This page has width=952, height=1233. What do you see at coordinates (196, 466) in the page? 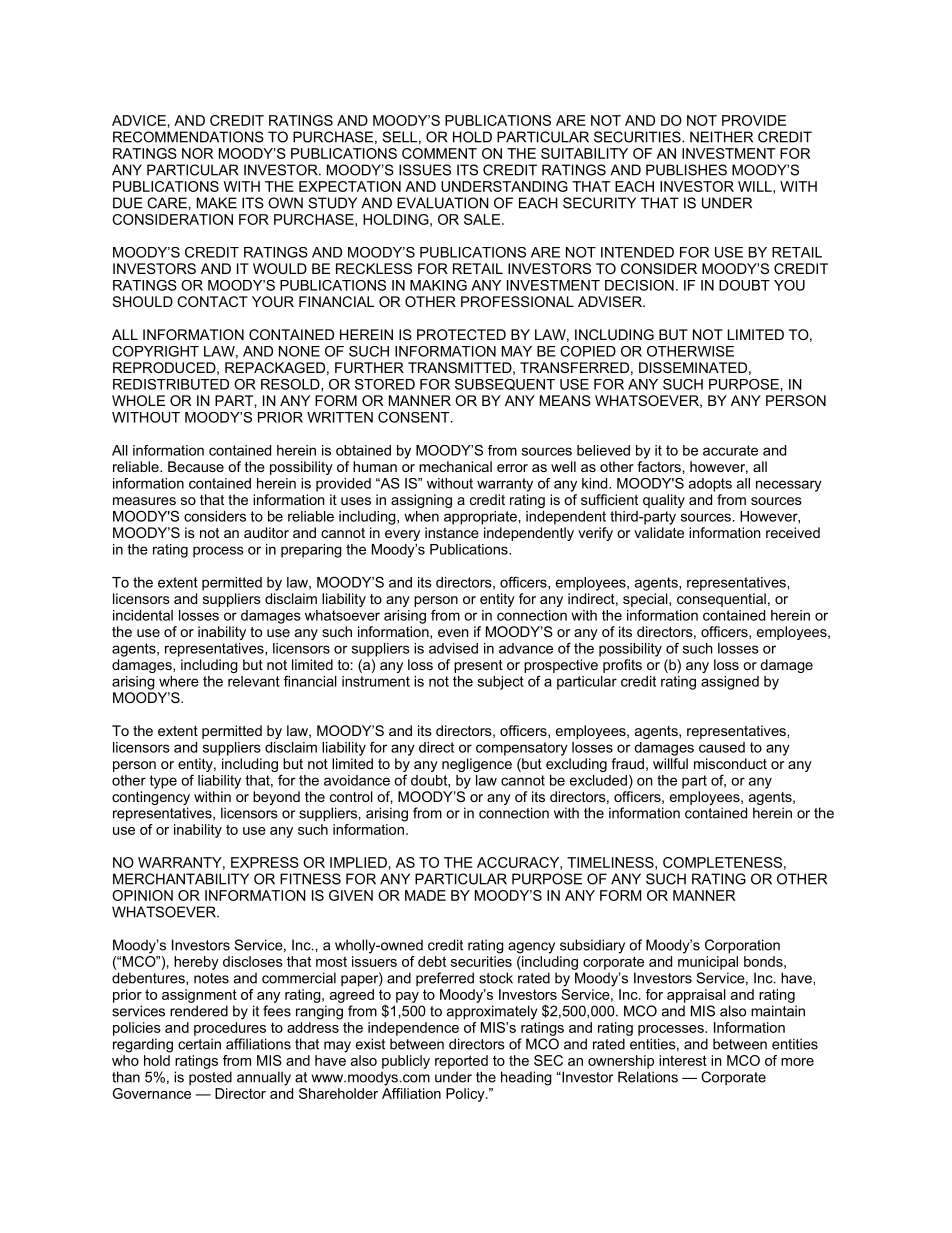
I see `Because` at bounding box center [196, 466].
